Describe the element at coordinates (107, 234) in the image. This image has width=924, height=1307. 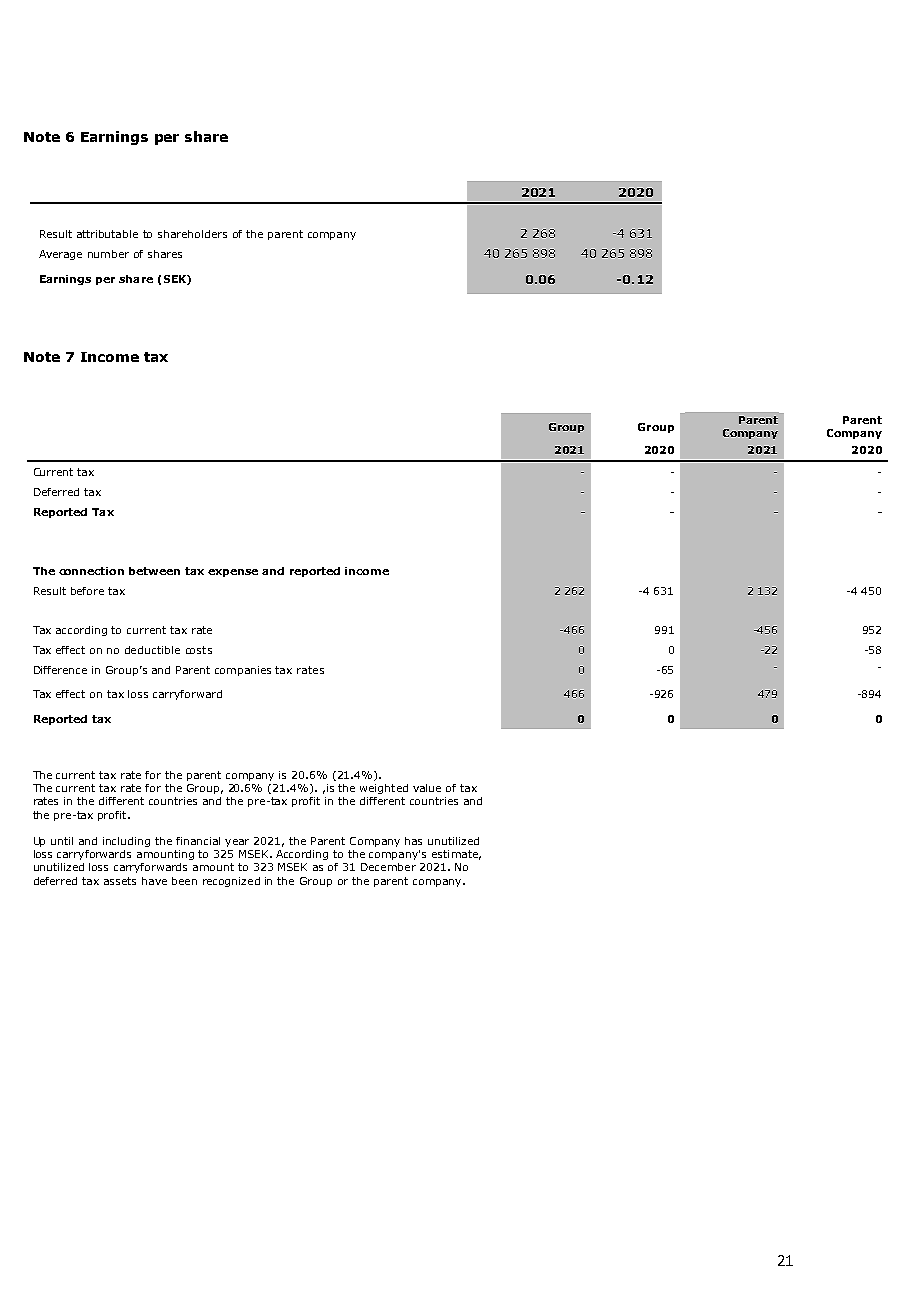
I see `attributable` at that location.
